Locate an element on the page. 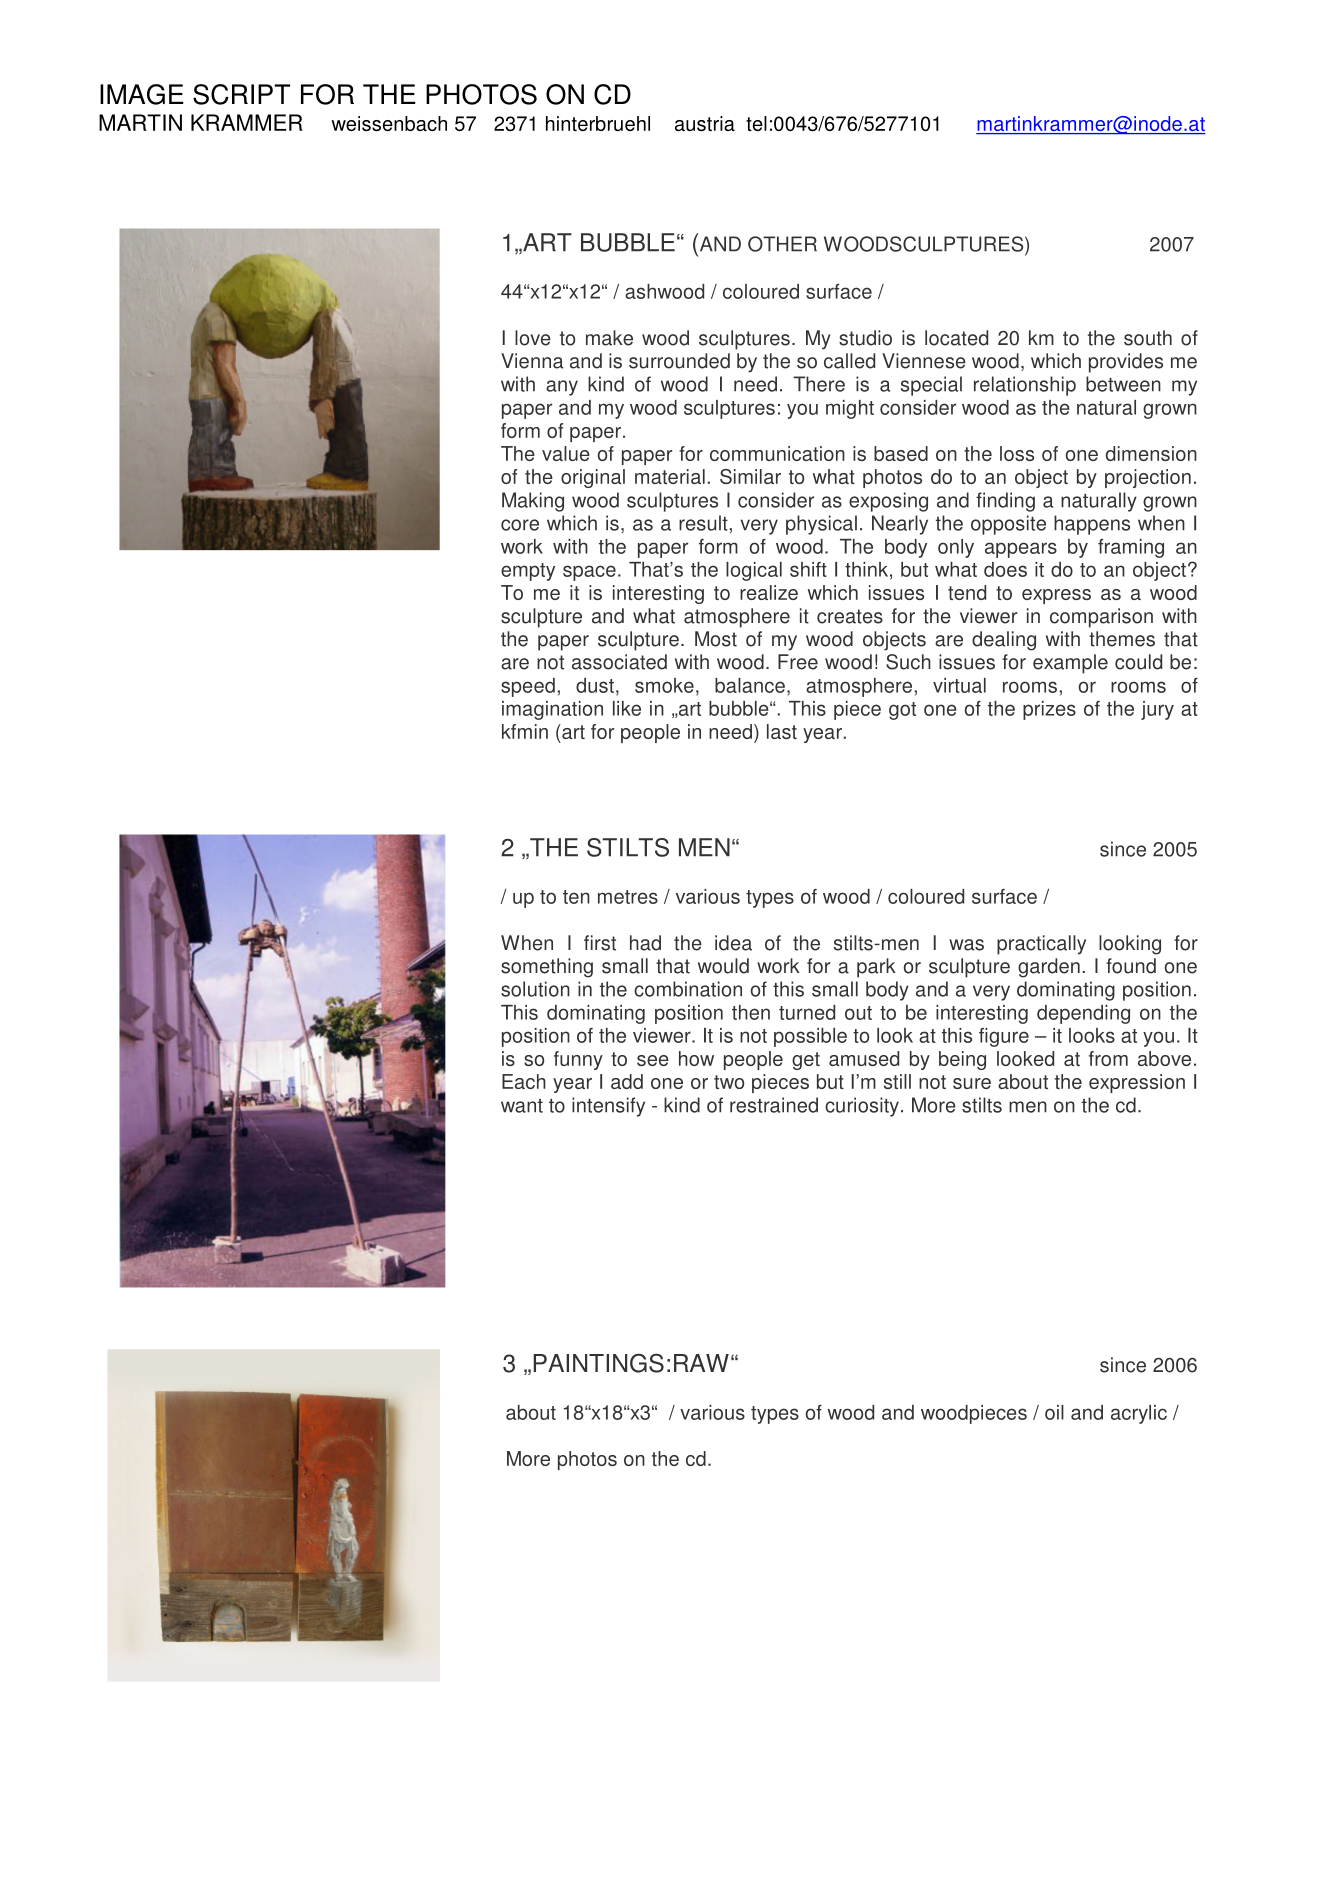 This document has width=1331, height=1884. result is located at coordinates (704, 523).
